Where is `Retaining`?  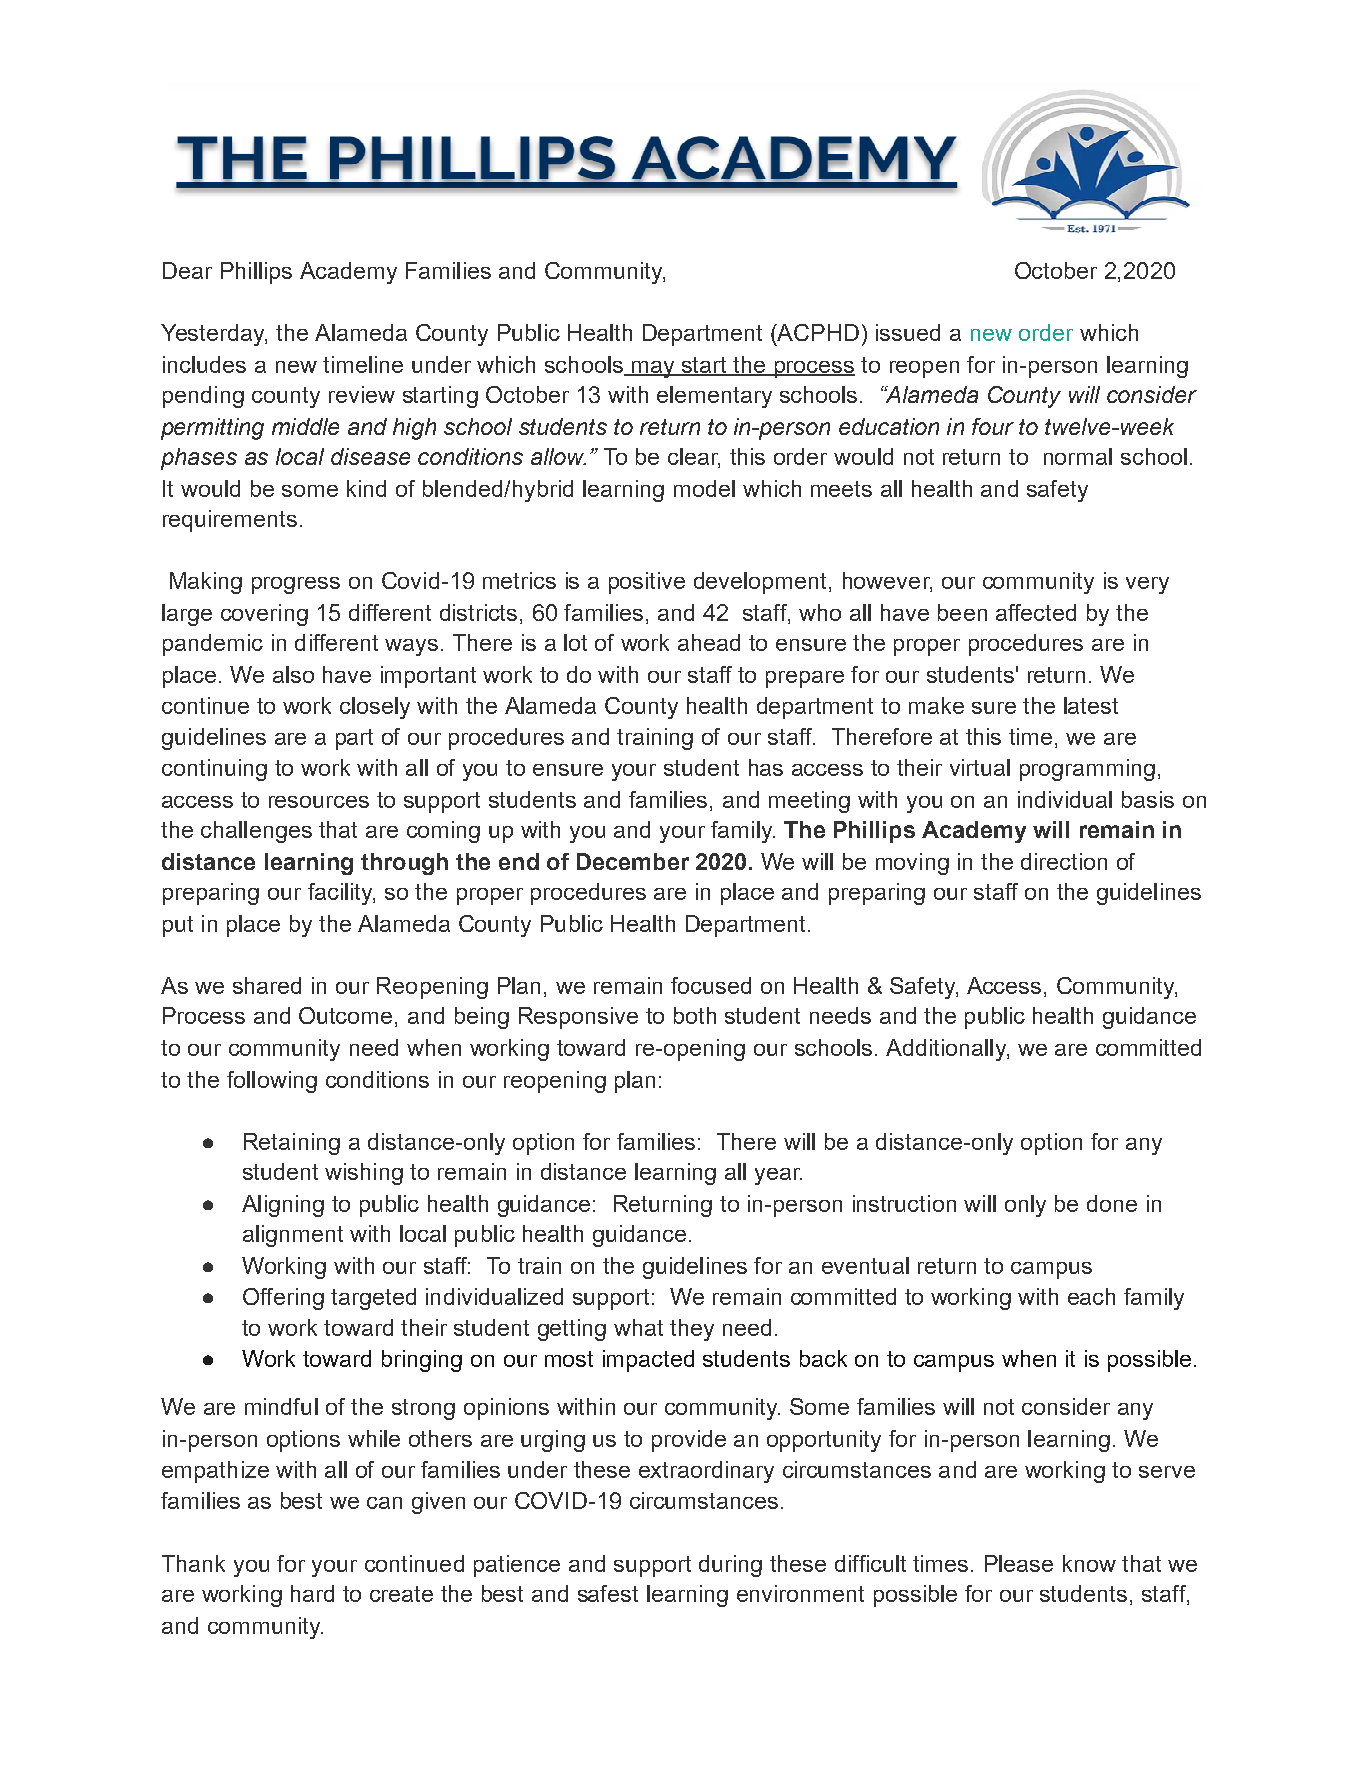
Retaining is located at coordinates (292, 1144).
